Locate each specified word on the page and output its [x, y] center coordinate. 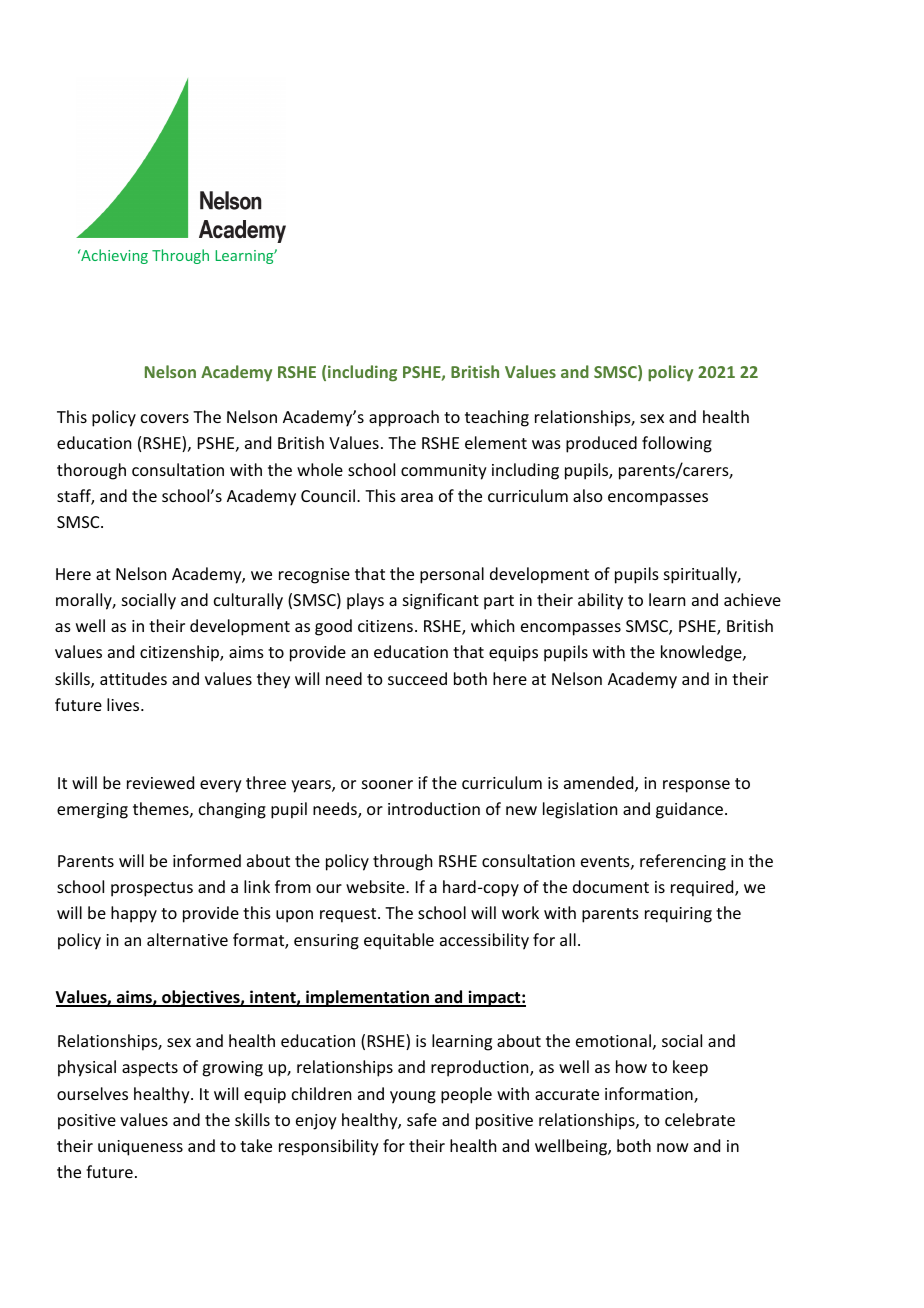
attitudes [133, 678]
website [376, 886]
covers [165, 418]
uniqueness [140, 1148]
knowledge [702, 653]
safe [422, 1119]
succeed [417, 678]
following [677, 444]
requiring [678, 915]
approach [404, 418]
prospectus [152, 889]
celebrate [700, 1119]
